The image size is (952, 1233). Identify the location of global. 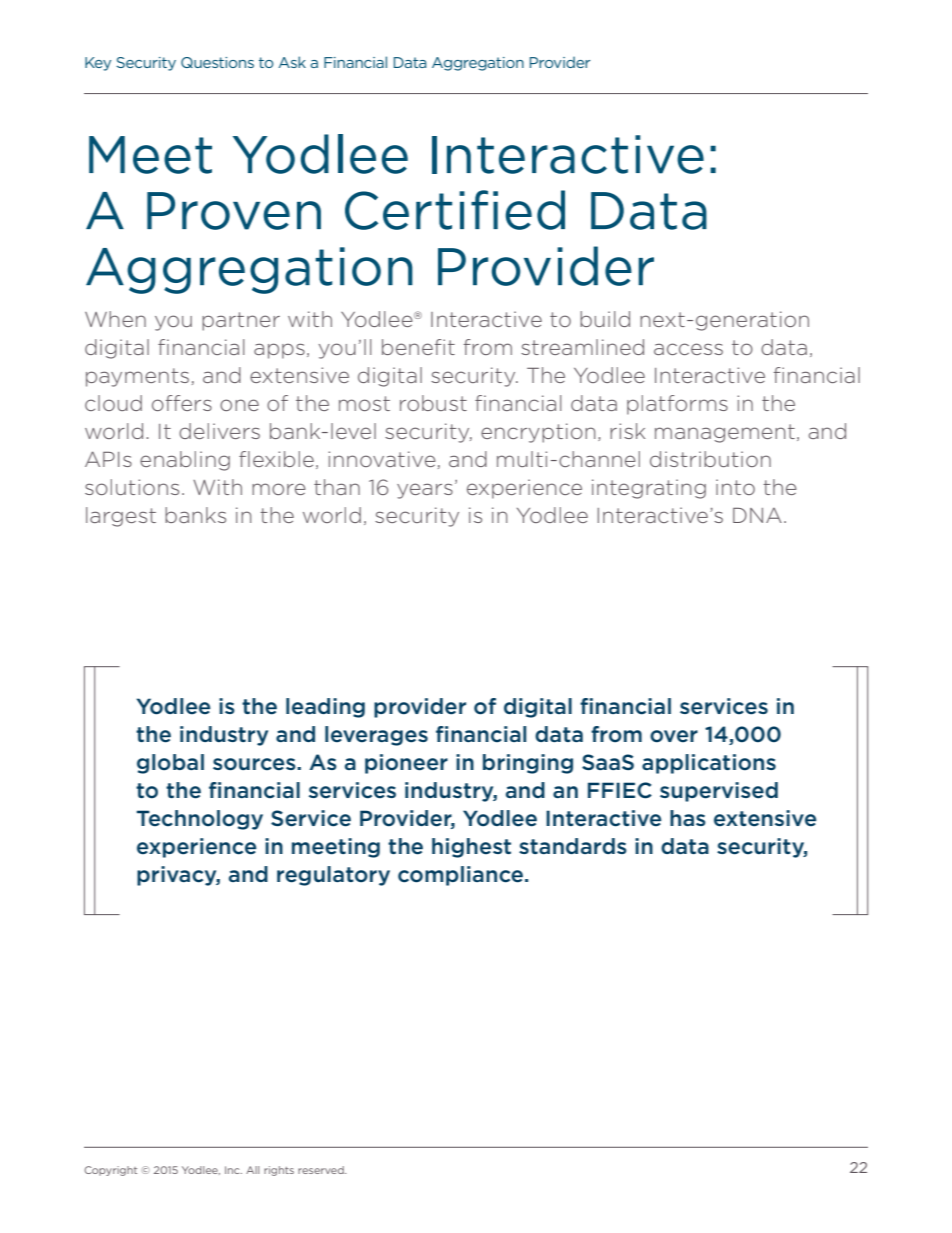
(170, 764).
